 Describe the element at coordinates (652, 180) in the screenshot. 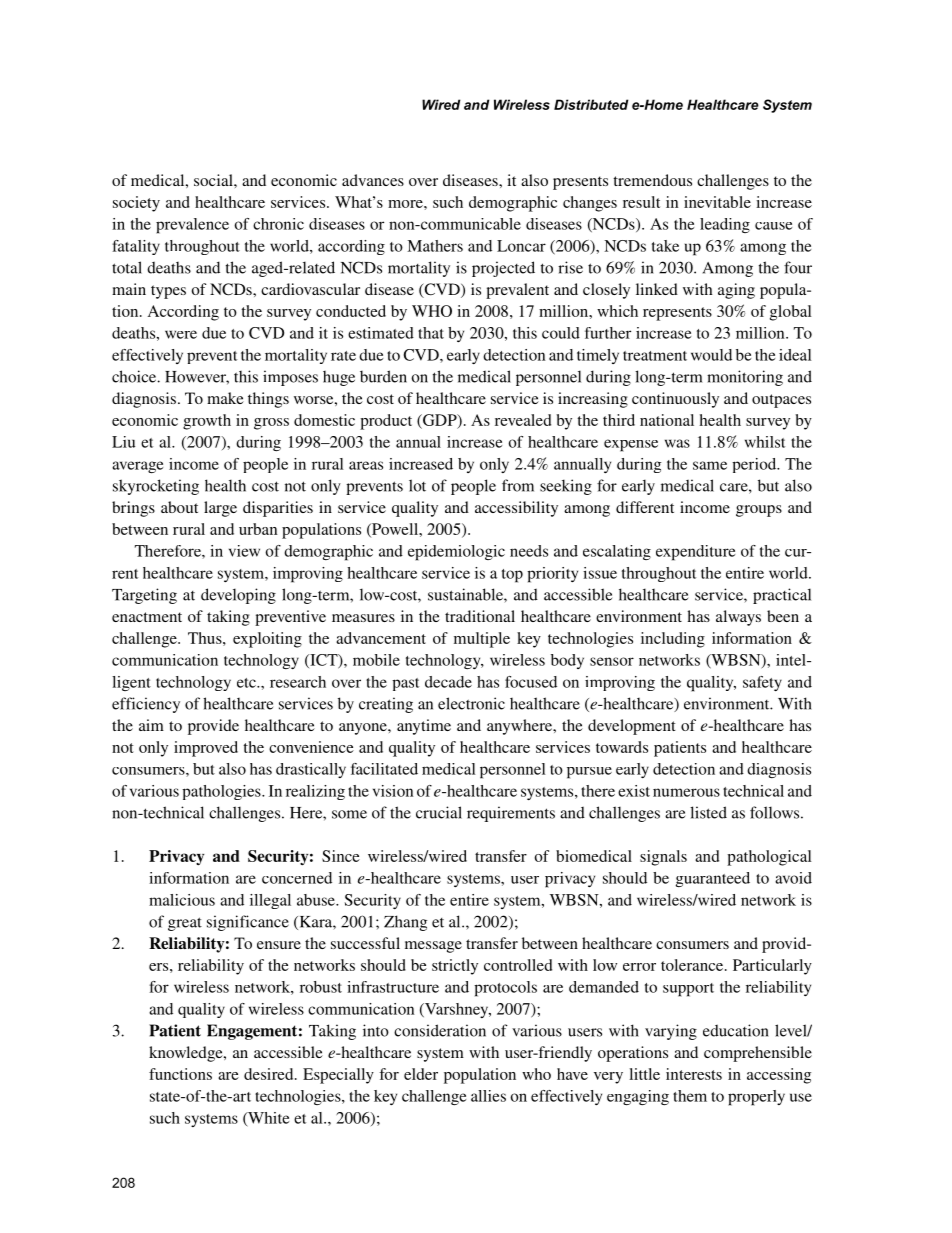

I see `tremendous` at that location.
